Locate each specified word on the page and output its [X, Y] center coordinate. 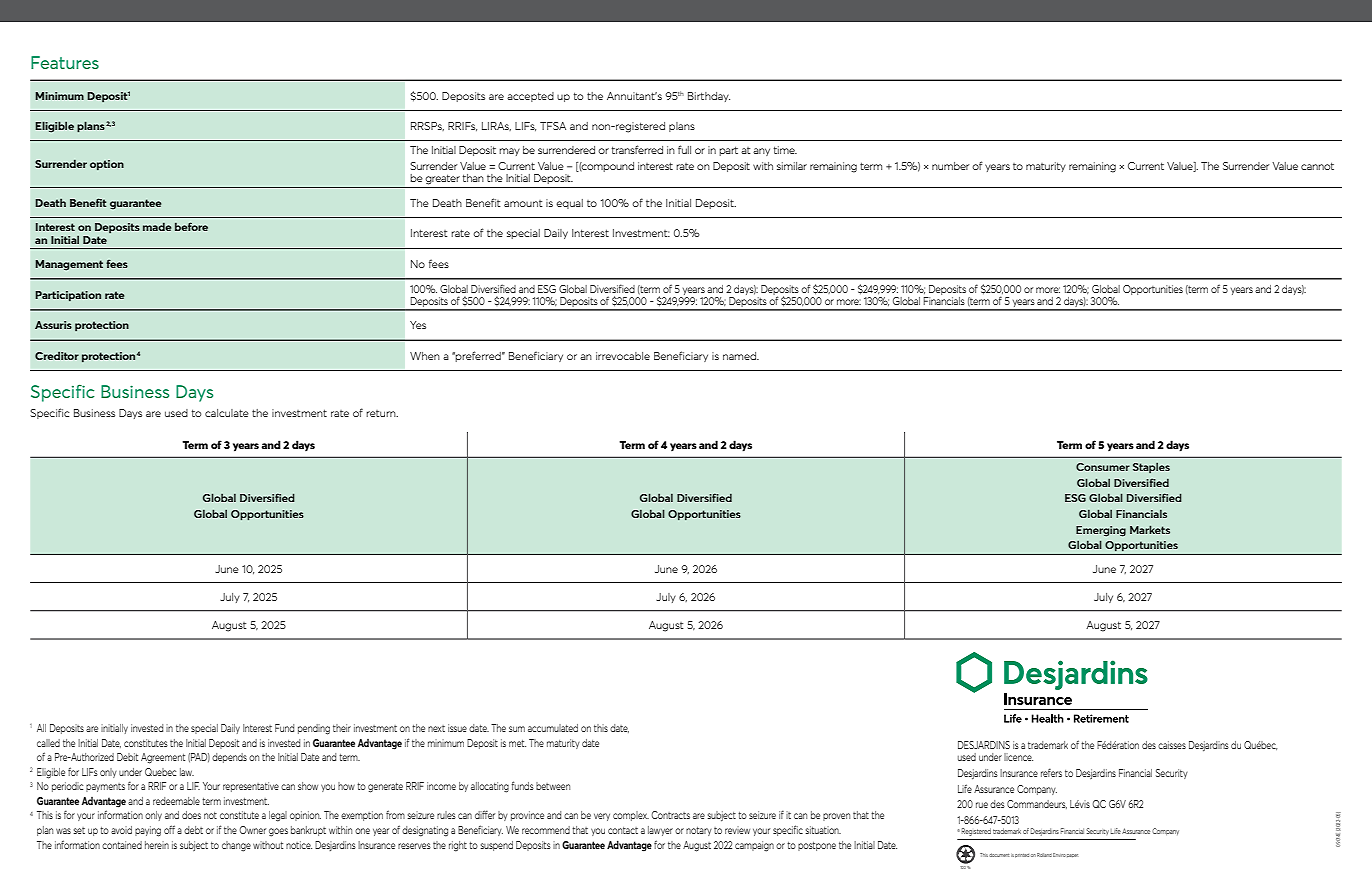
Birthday [709, 97]
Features [65, 62]
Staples [1151, 468]
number [950, 166]
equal [569, 204]
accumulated [553, 728]
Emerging [1101, 531]
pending [314, 729]
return [382, 413]
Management [69, 265]
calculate [227, 413]
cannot [1317, 166]
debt [193, 830]
